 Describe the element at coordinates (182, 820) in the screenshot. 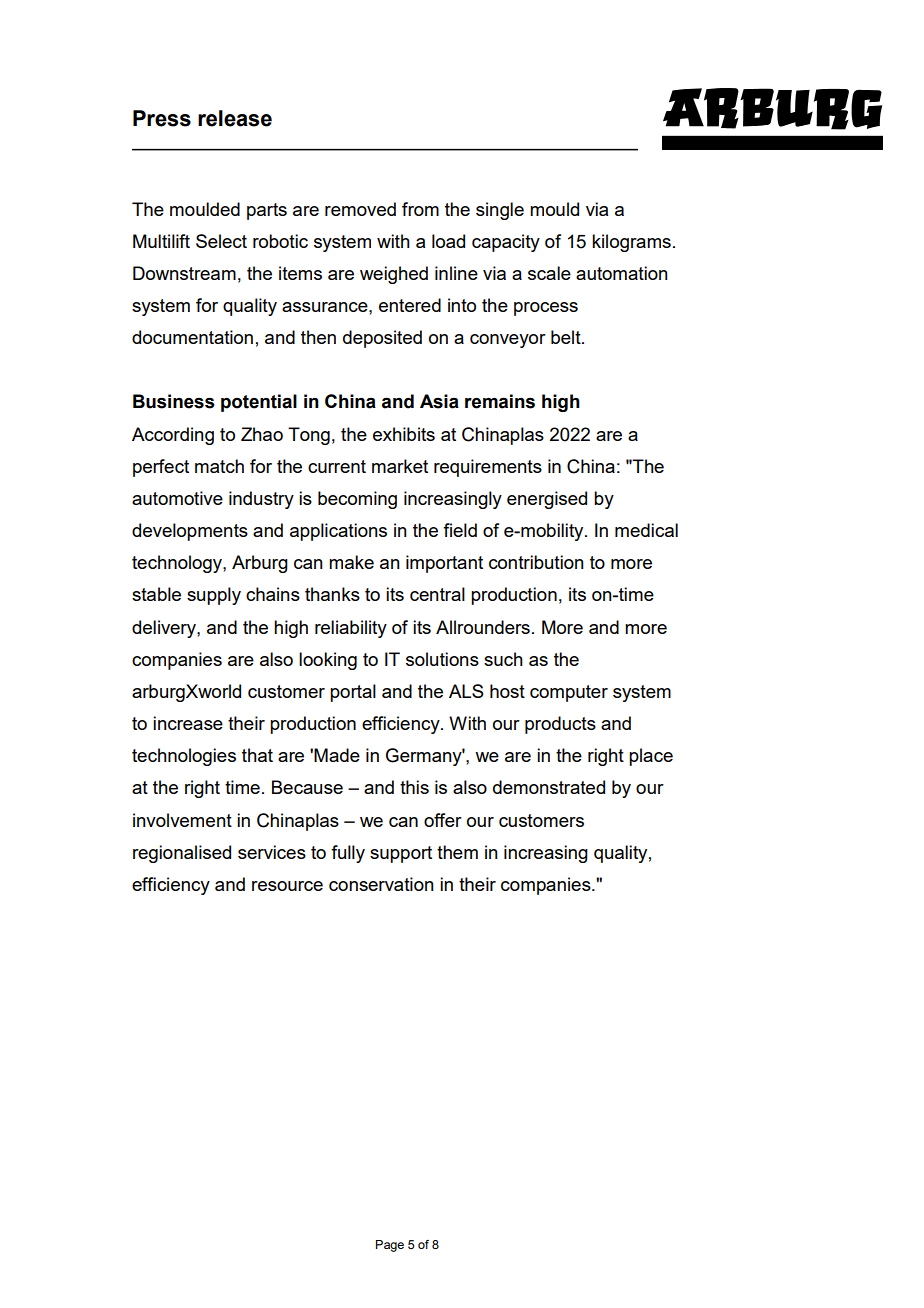

I see `involvement` at that location.
